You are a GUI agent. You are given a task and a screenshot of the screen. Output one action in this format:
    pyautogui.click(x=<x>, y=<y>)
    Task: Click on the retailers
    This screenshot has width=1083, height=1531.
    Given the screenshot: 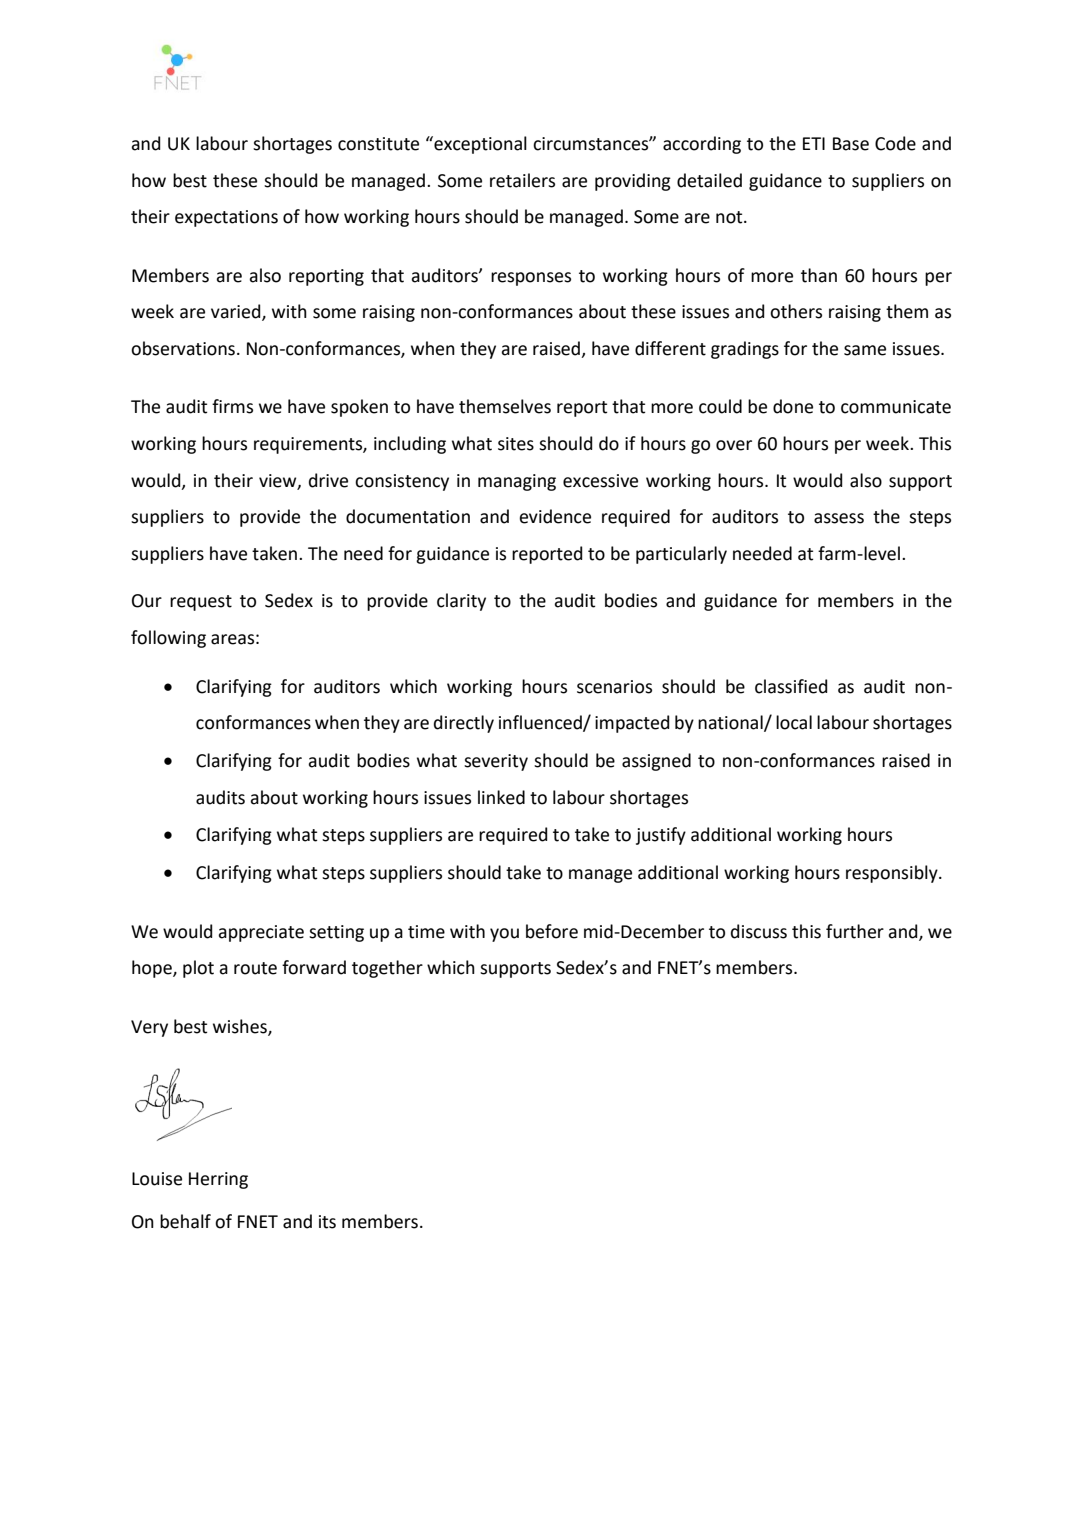 What is the action you would take?
    pyautogui.click(x=522, y=180)
